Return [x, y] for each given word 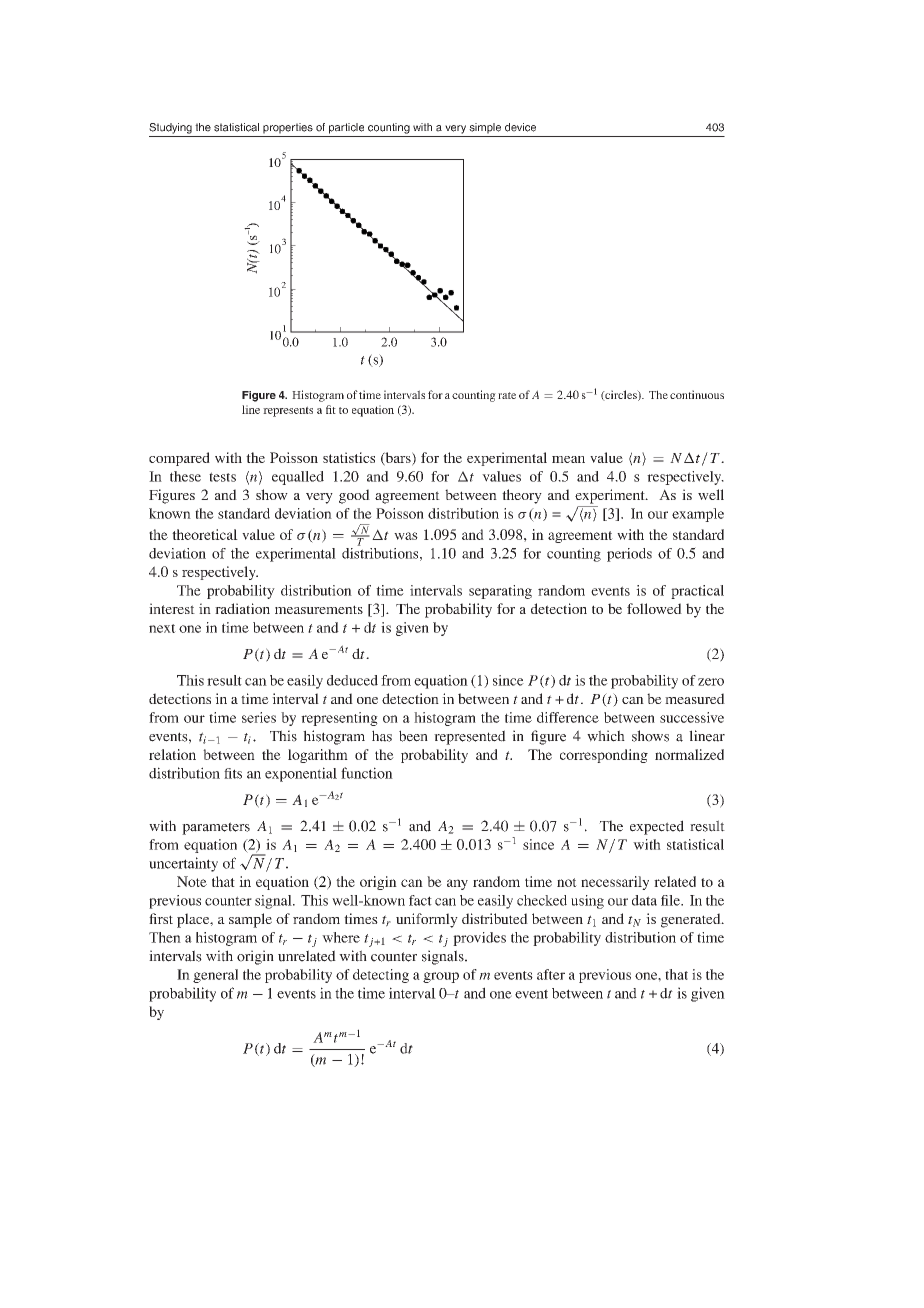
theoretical [205, 534]
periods [629, 555]
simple [485, 128]
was [406, 536]
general [215, 976]
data [644, 900]
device [520, 127]
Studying [170, 128]
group [441, 977]
